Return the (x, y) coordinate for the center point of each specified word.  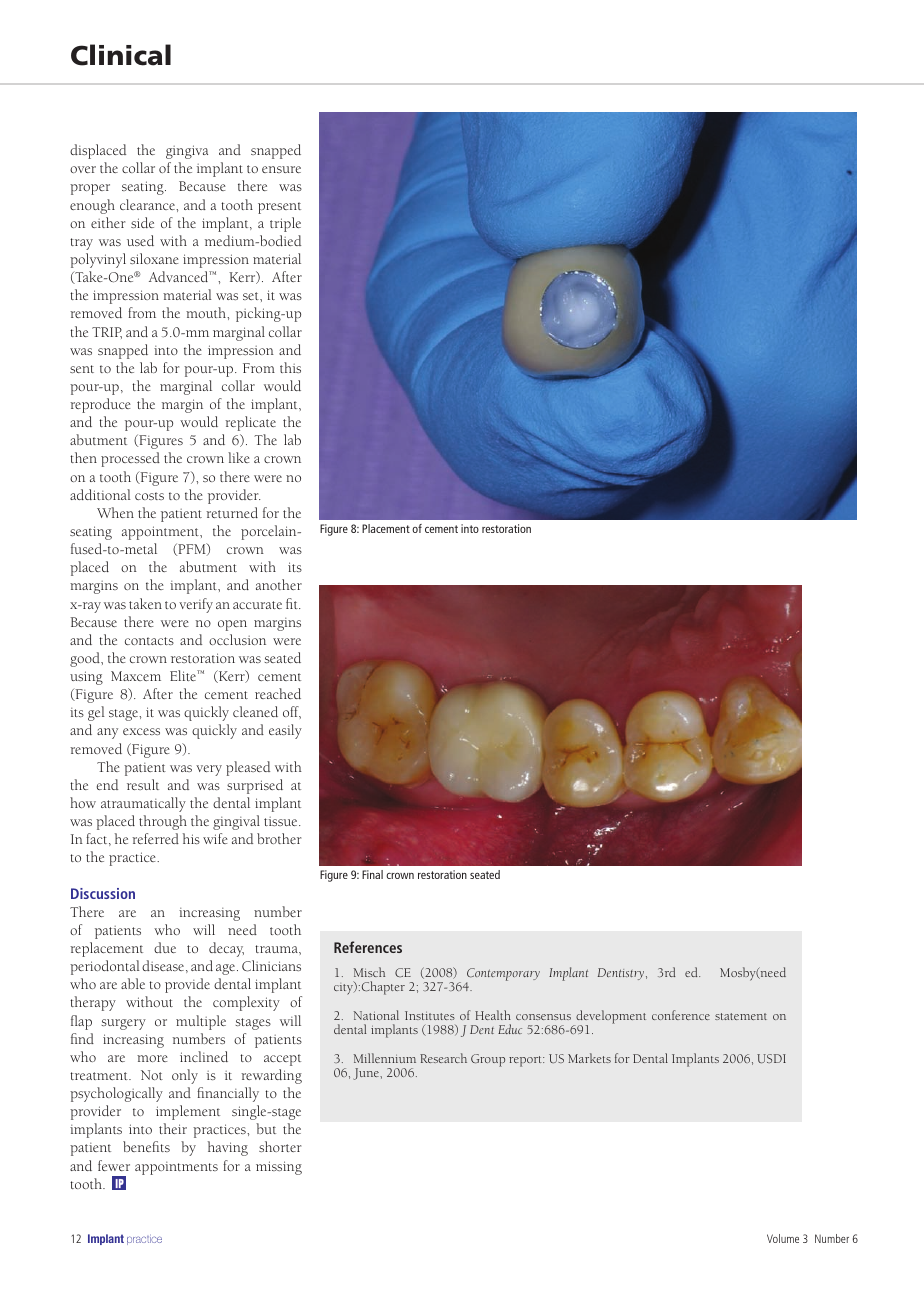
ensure (281, 169)
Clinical (121, 55)
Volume (783, 1238)
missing (279, 1168)
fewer (114, 1165)
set (252, 296)
